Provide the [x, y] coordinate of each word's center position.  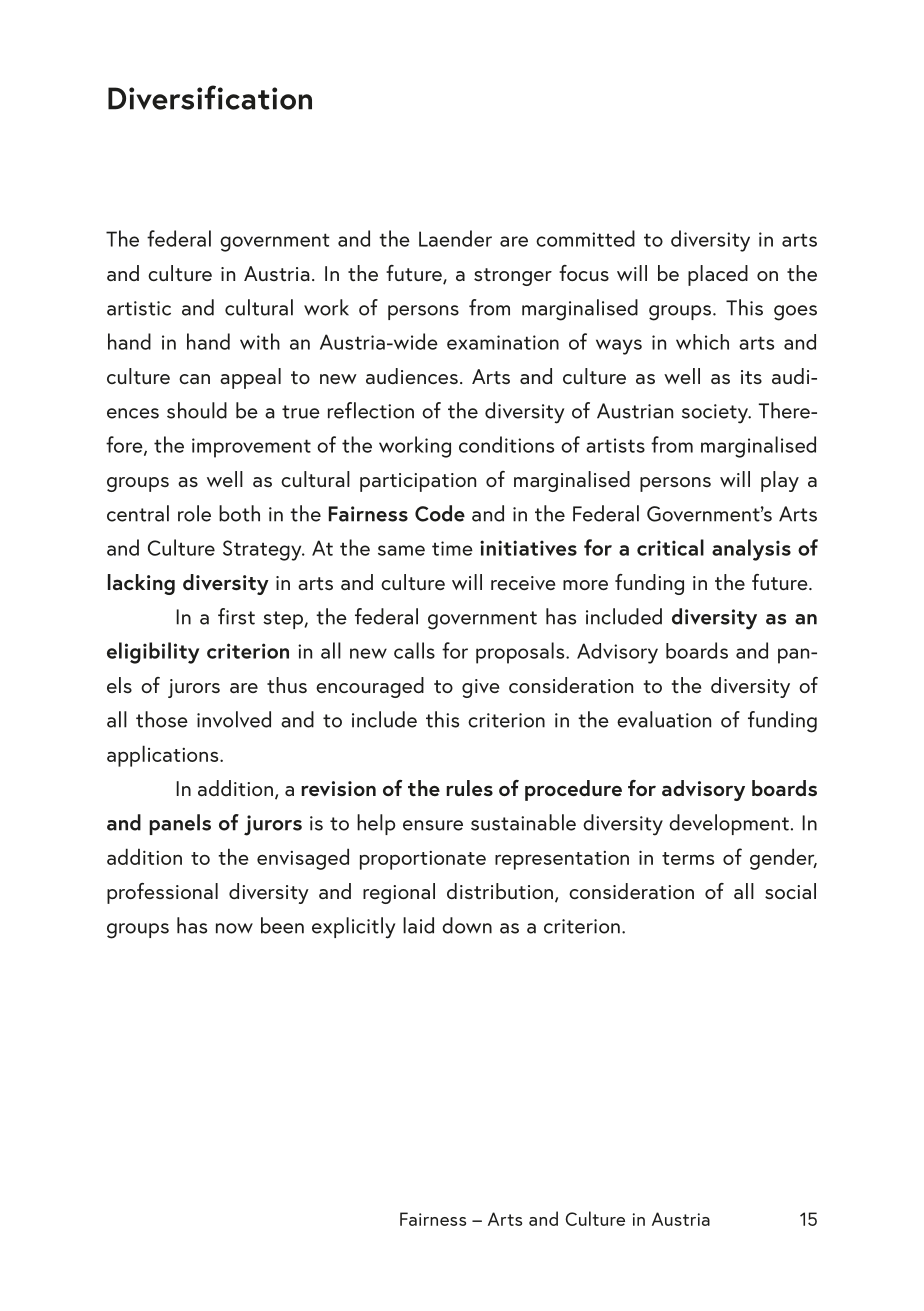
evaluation [664, 719]
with [260, 341]
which [702, 342]
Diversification [210, 97]
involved [234, 719]
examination [503, 342]
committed [585, 238]
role [194, 513]
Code [440, 513]
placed [718, 275]
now [234, 928]
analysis [751, 550]
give [481, 688]
